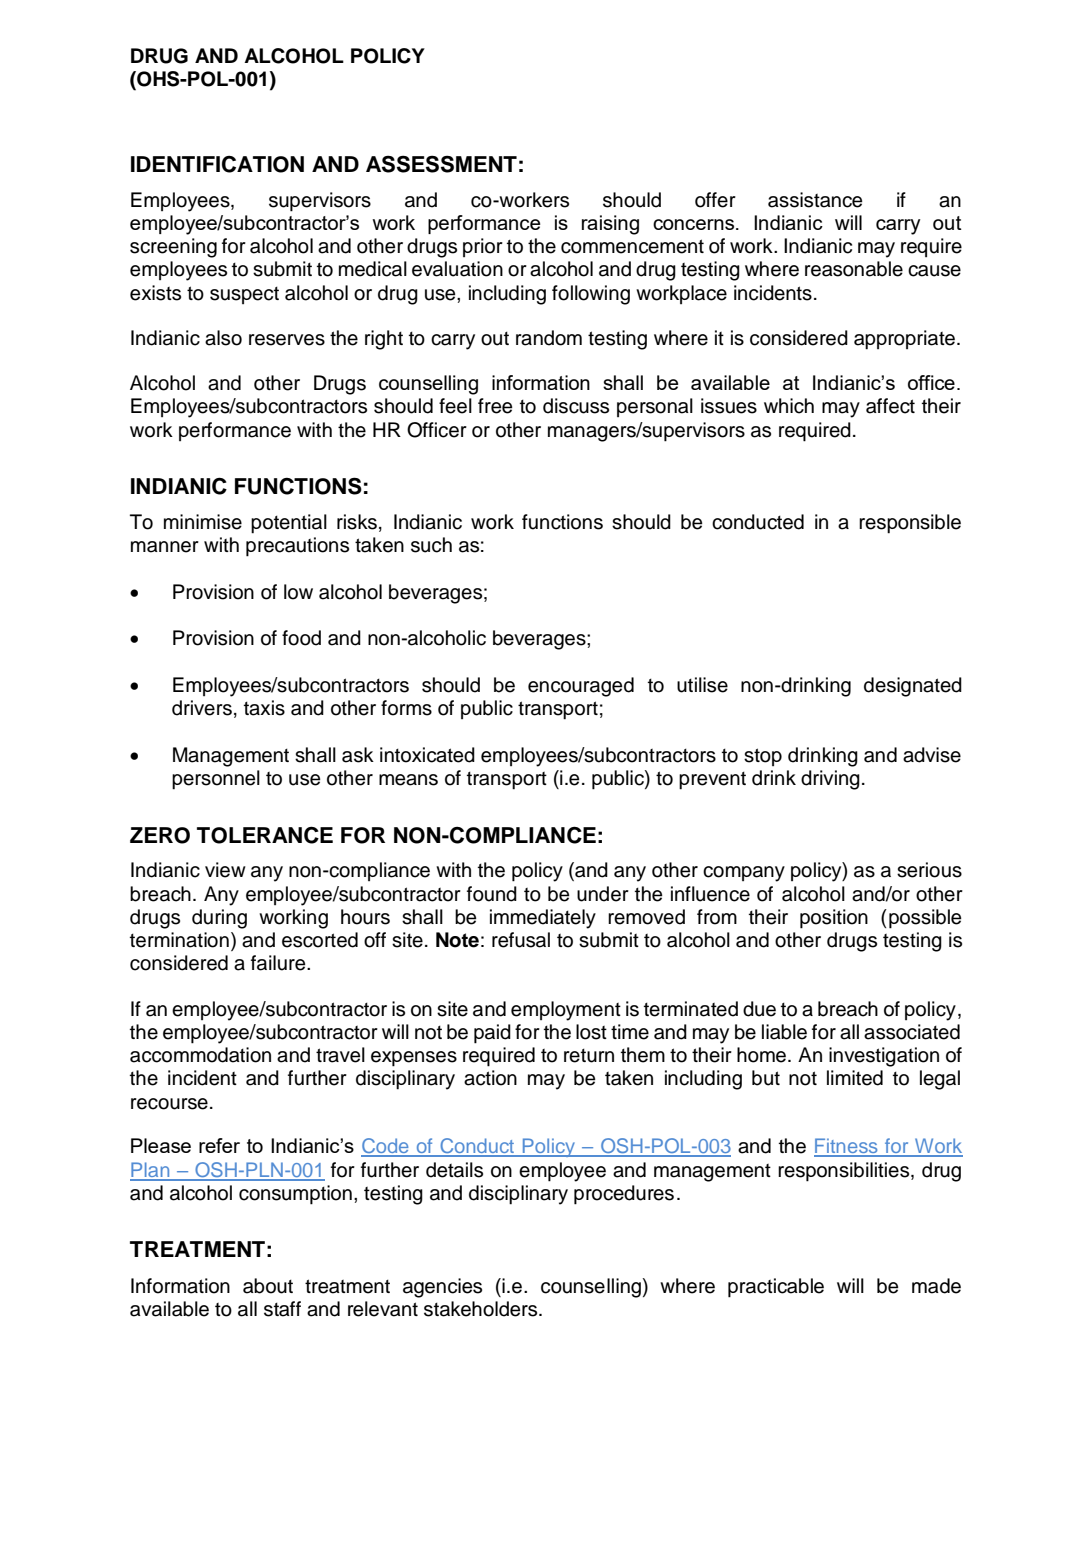  I want to click on raising, so click(610, 225).
